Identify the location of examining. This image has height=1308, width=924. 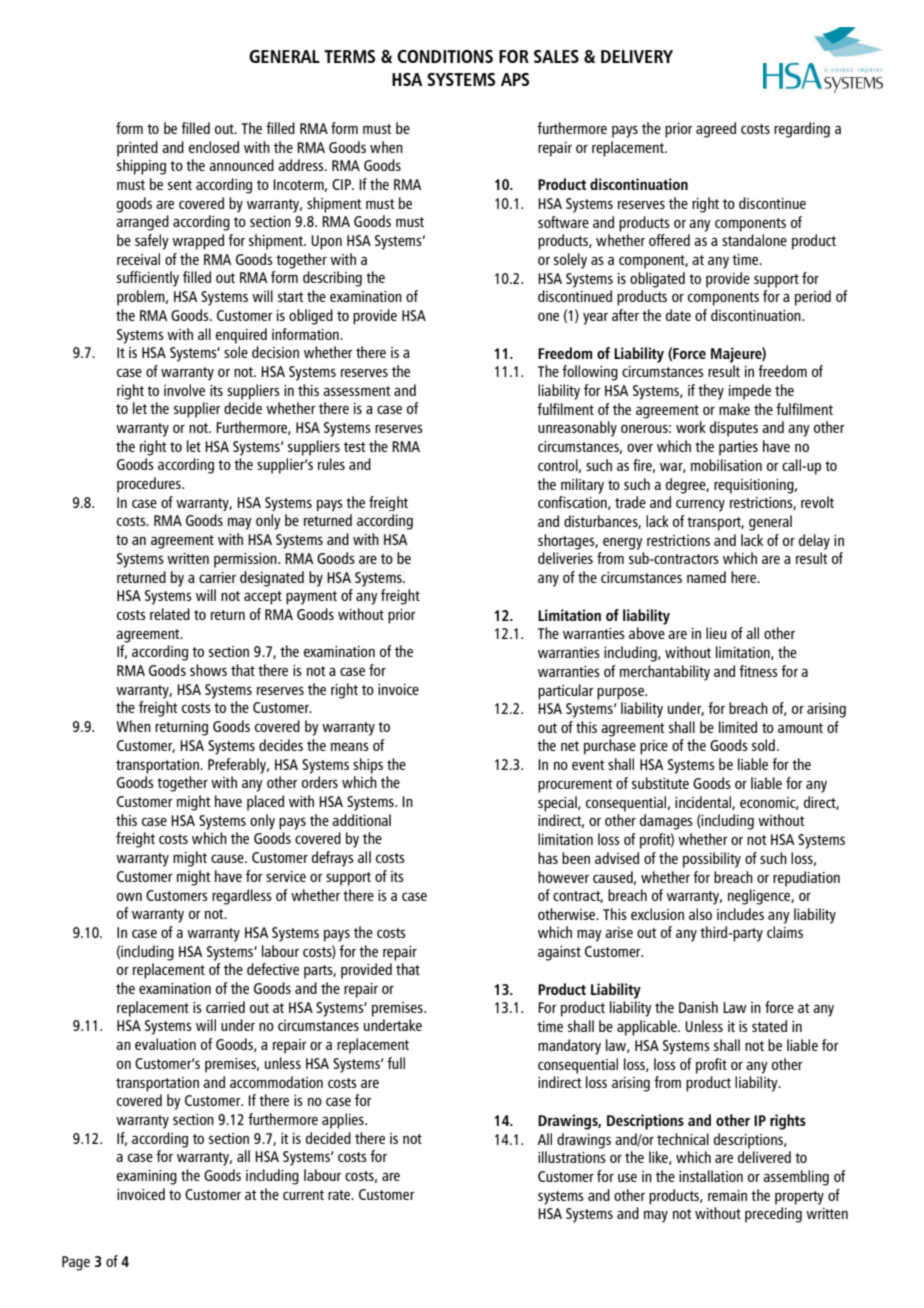
(147, 1177).
